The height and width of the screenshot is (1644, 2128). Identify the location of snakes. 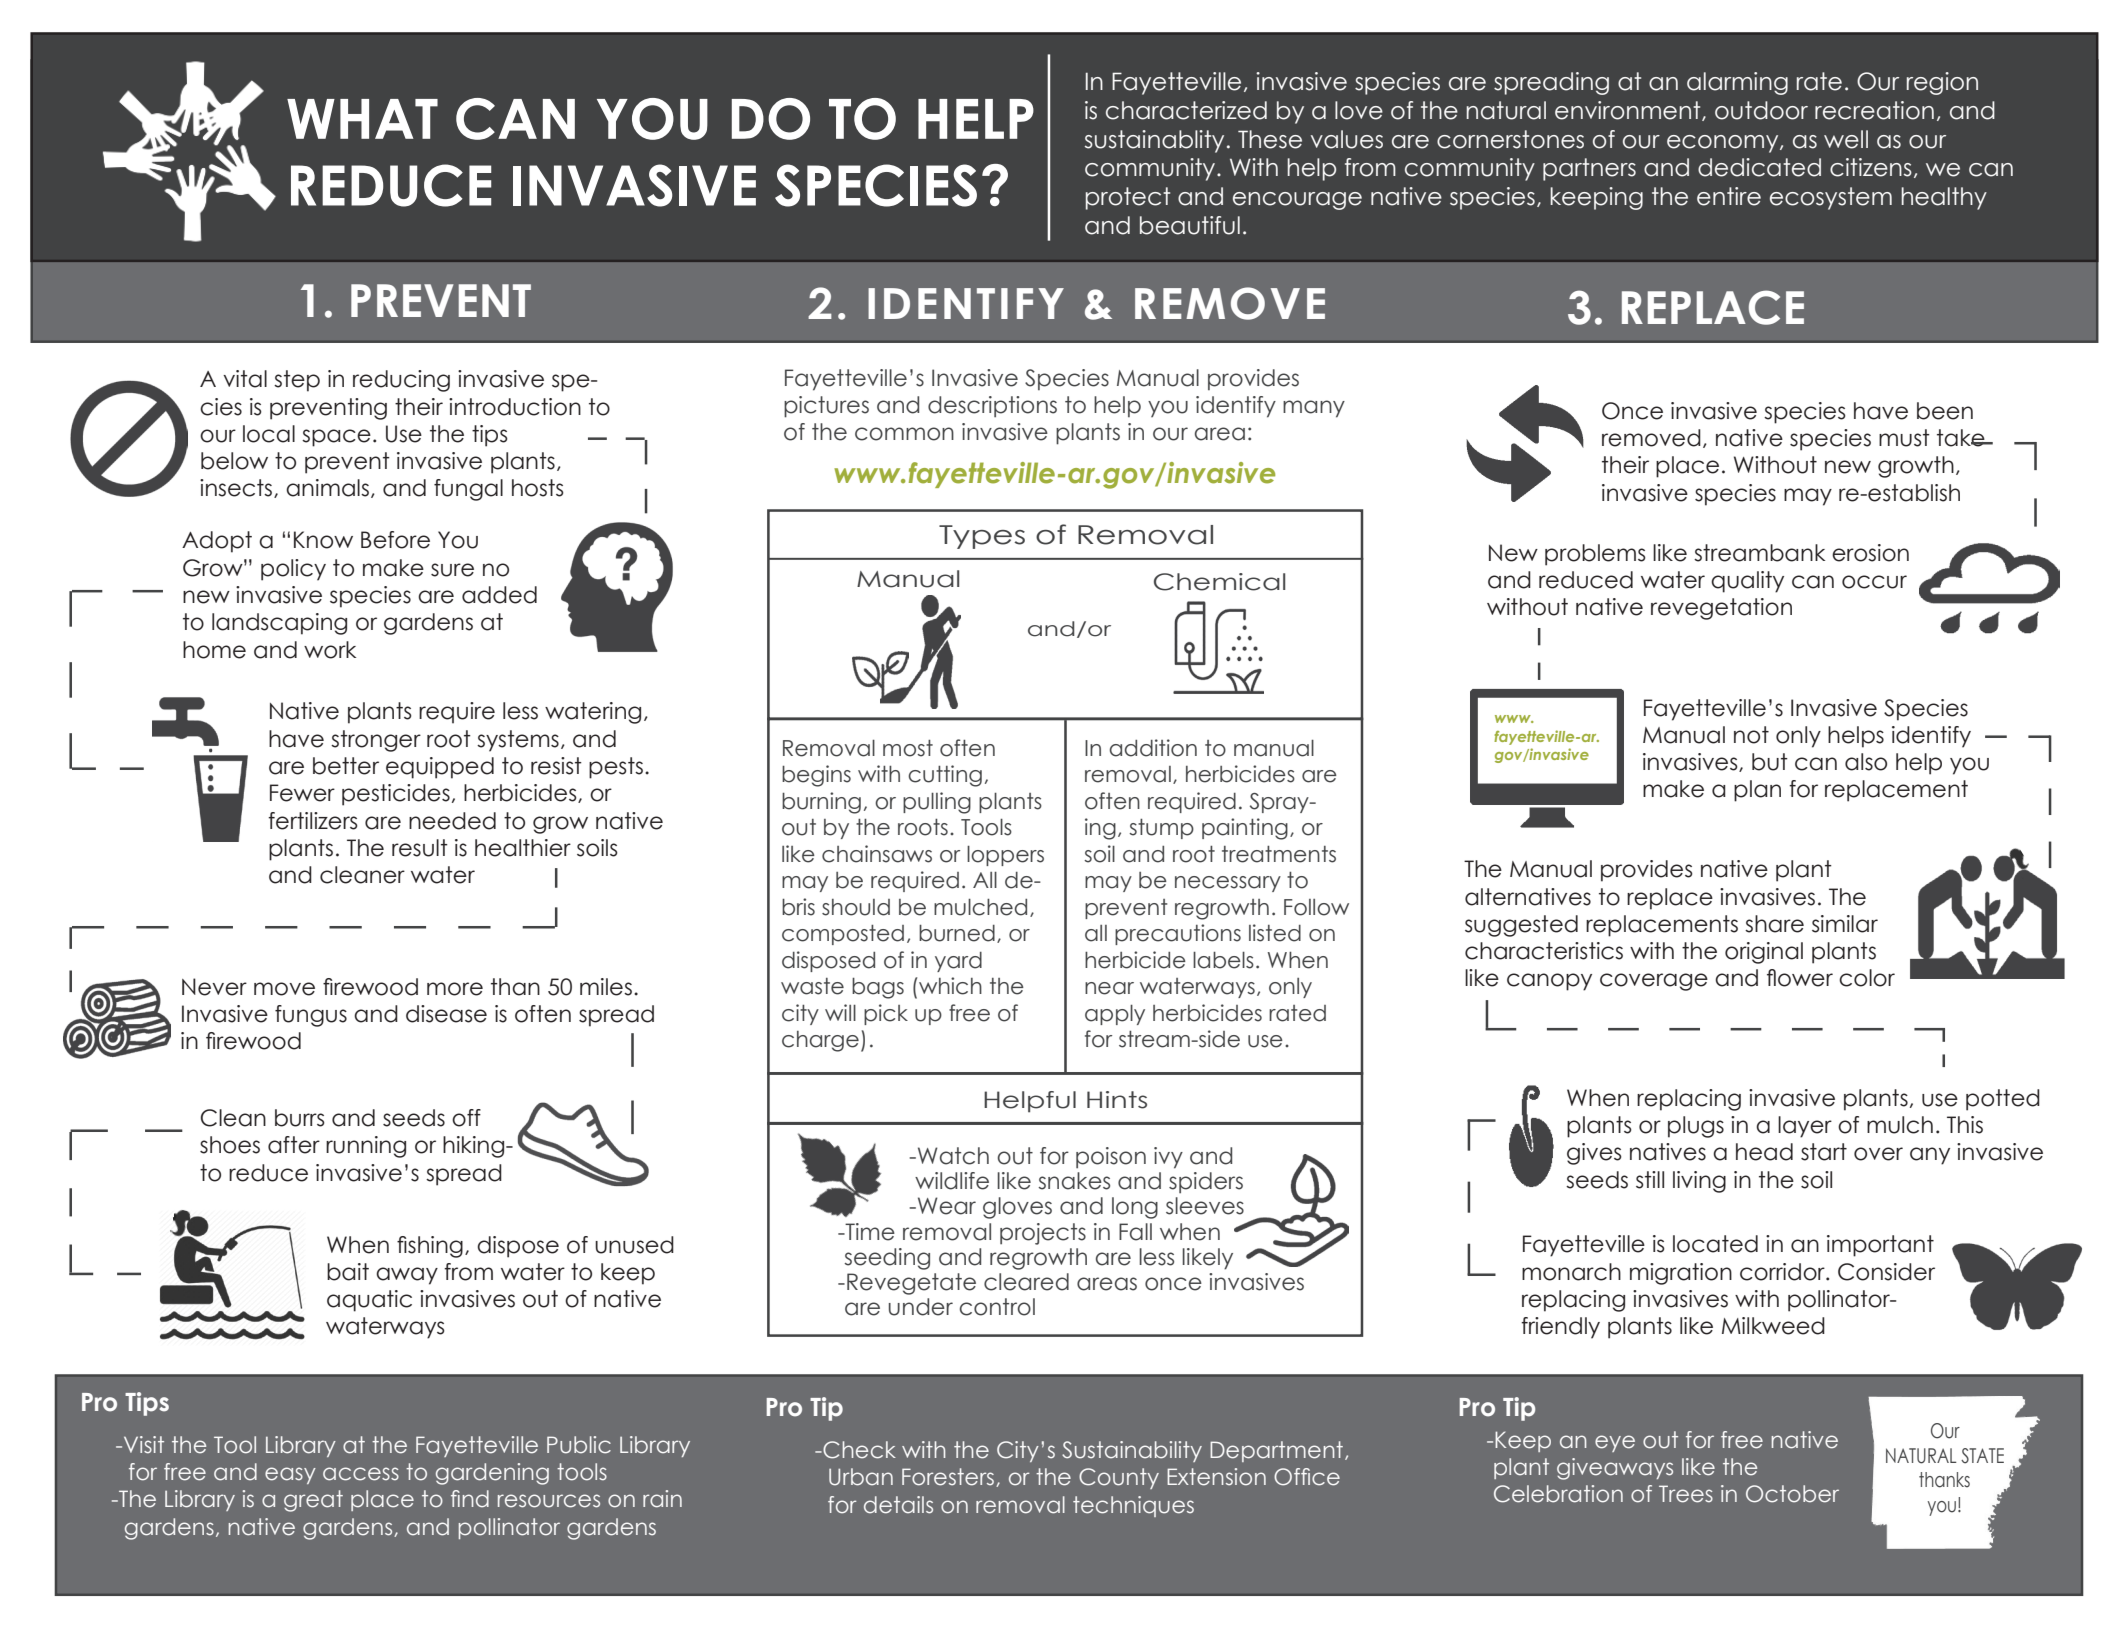
(1074, 1181).
